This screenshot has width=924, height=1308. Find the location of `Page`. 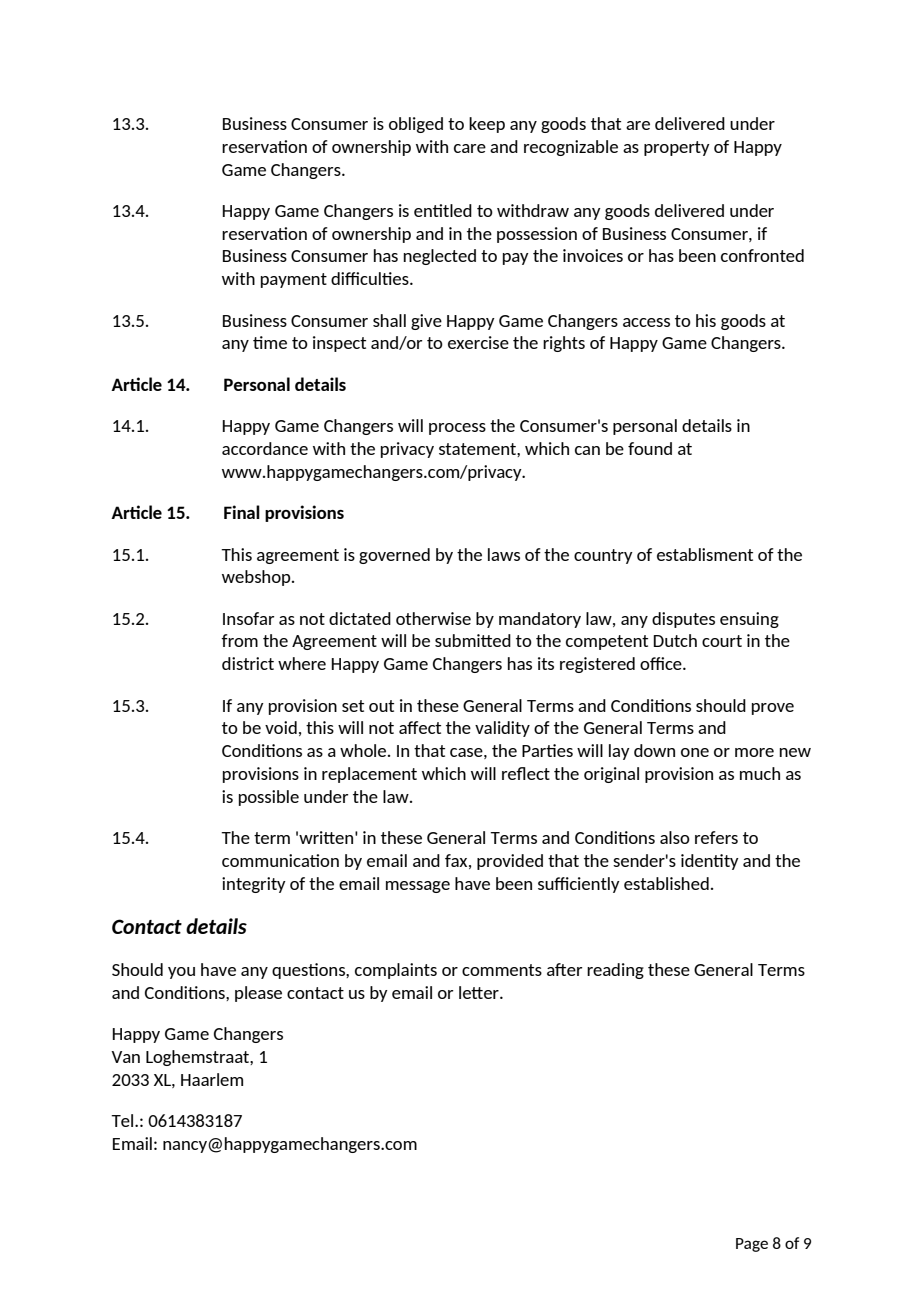

Page is located at coordinates (752, 1245).
